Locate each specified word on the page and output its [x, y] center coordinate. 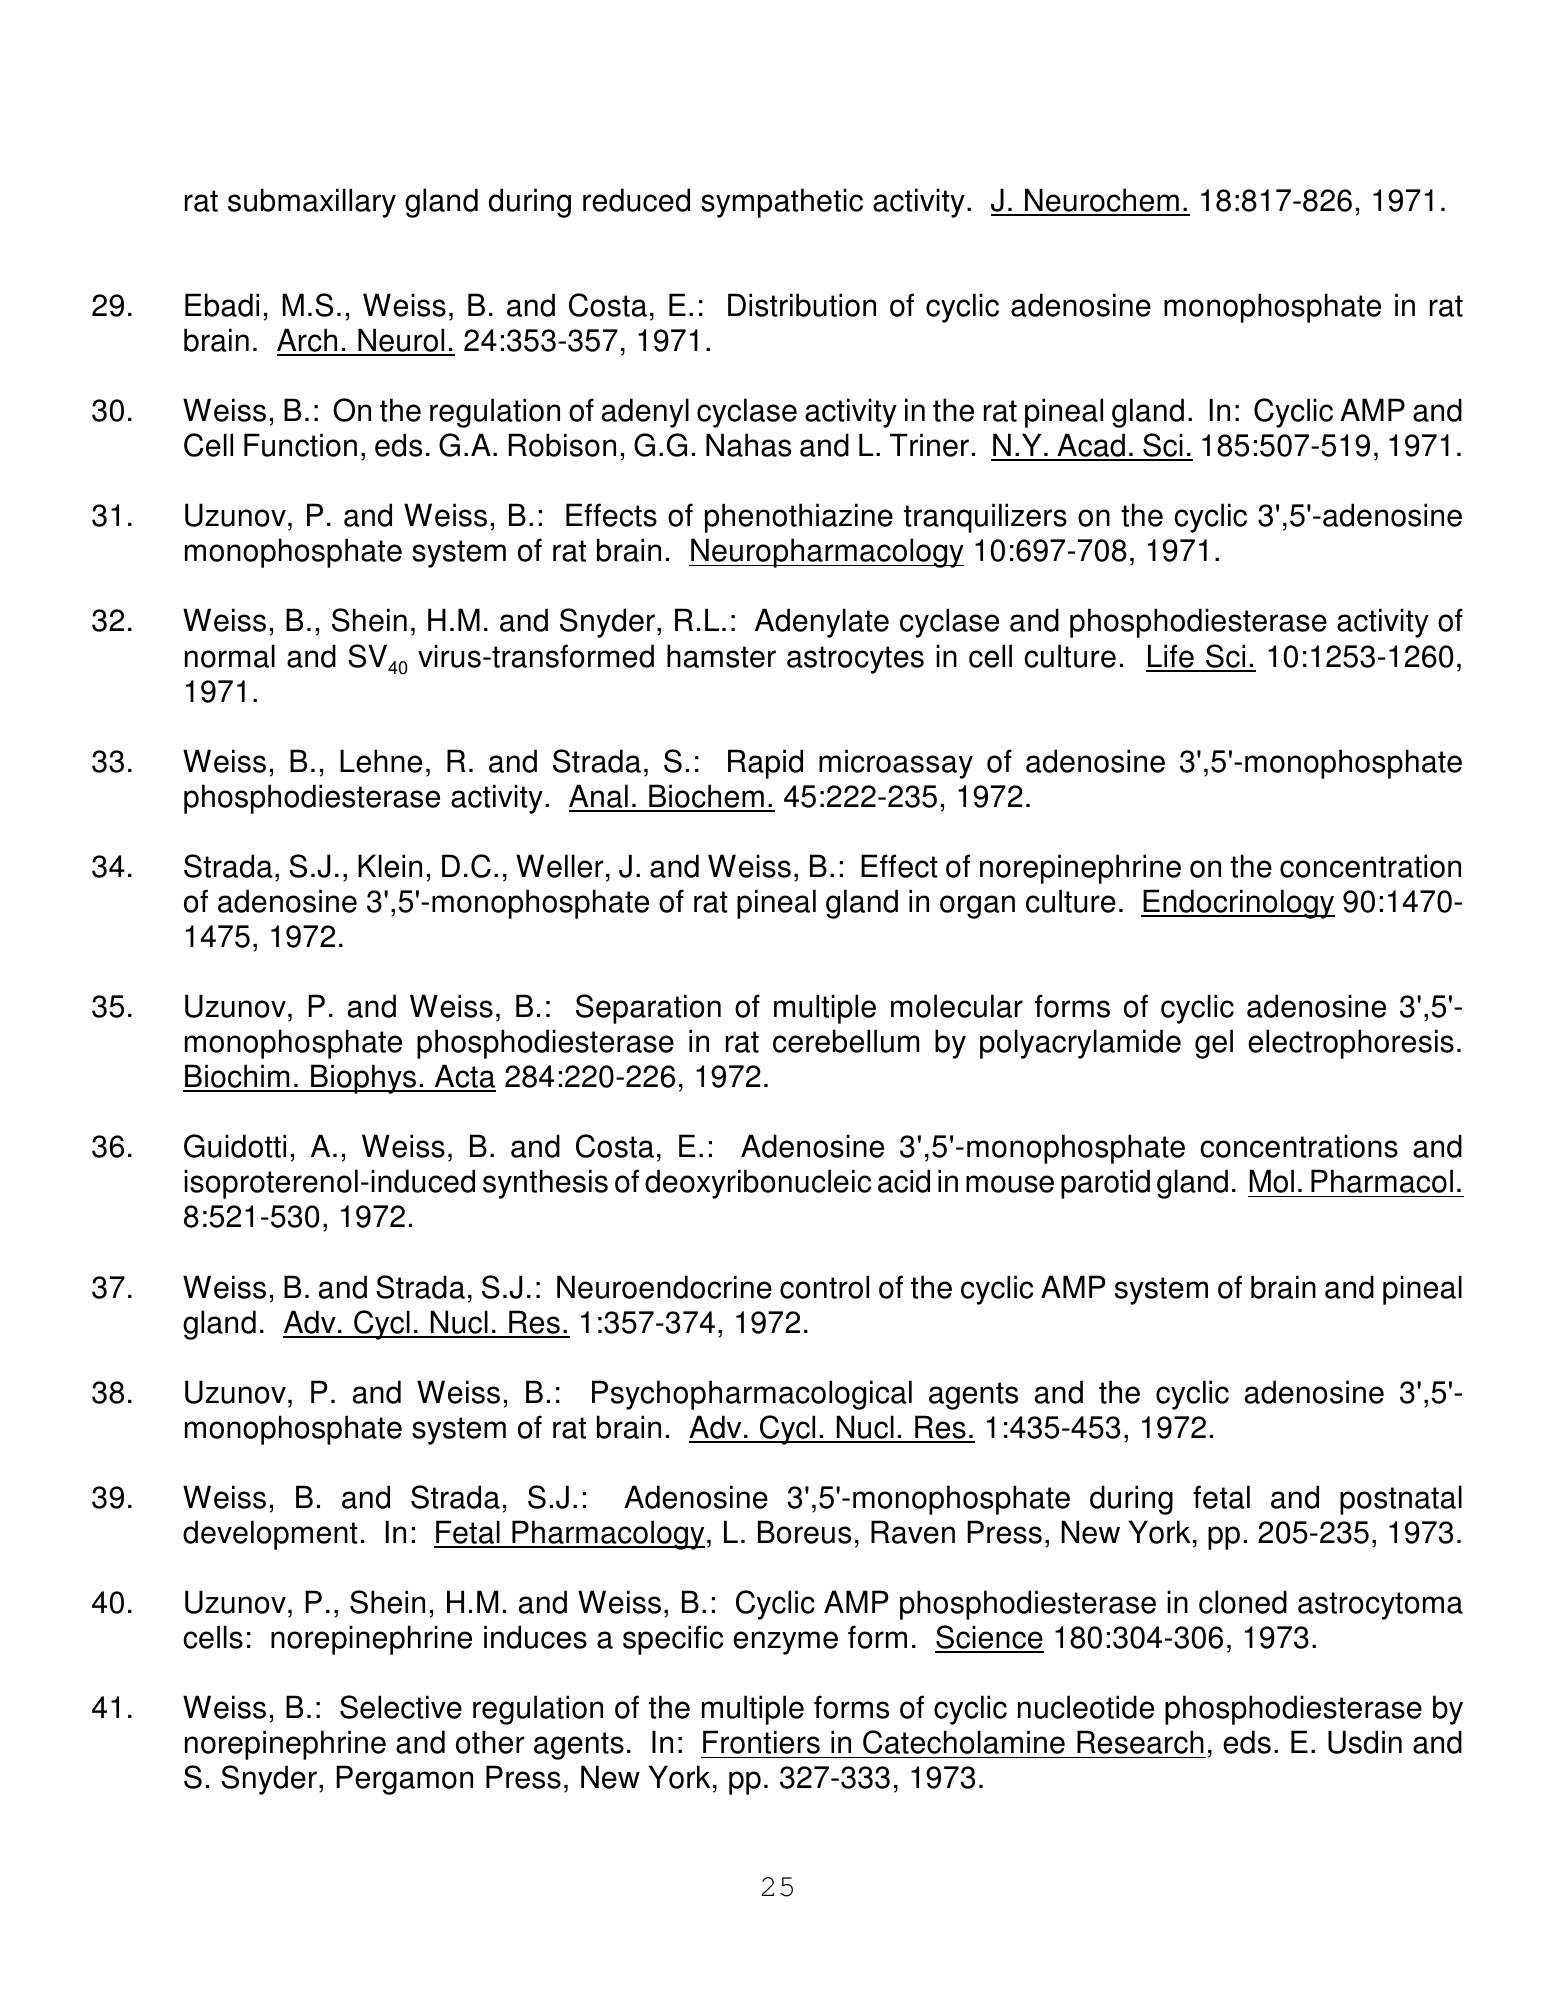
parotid [1105, 1184]
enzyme [785, 1643]
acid [904, 1181]
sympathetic [782, 203]
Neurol [401, 341]
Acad [1091, 446]
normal [230, 656]
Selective [401, 1707]
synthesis [545, 1184]
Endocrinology [1238, 904]
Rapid [765, 764]
